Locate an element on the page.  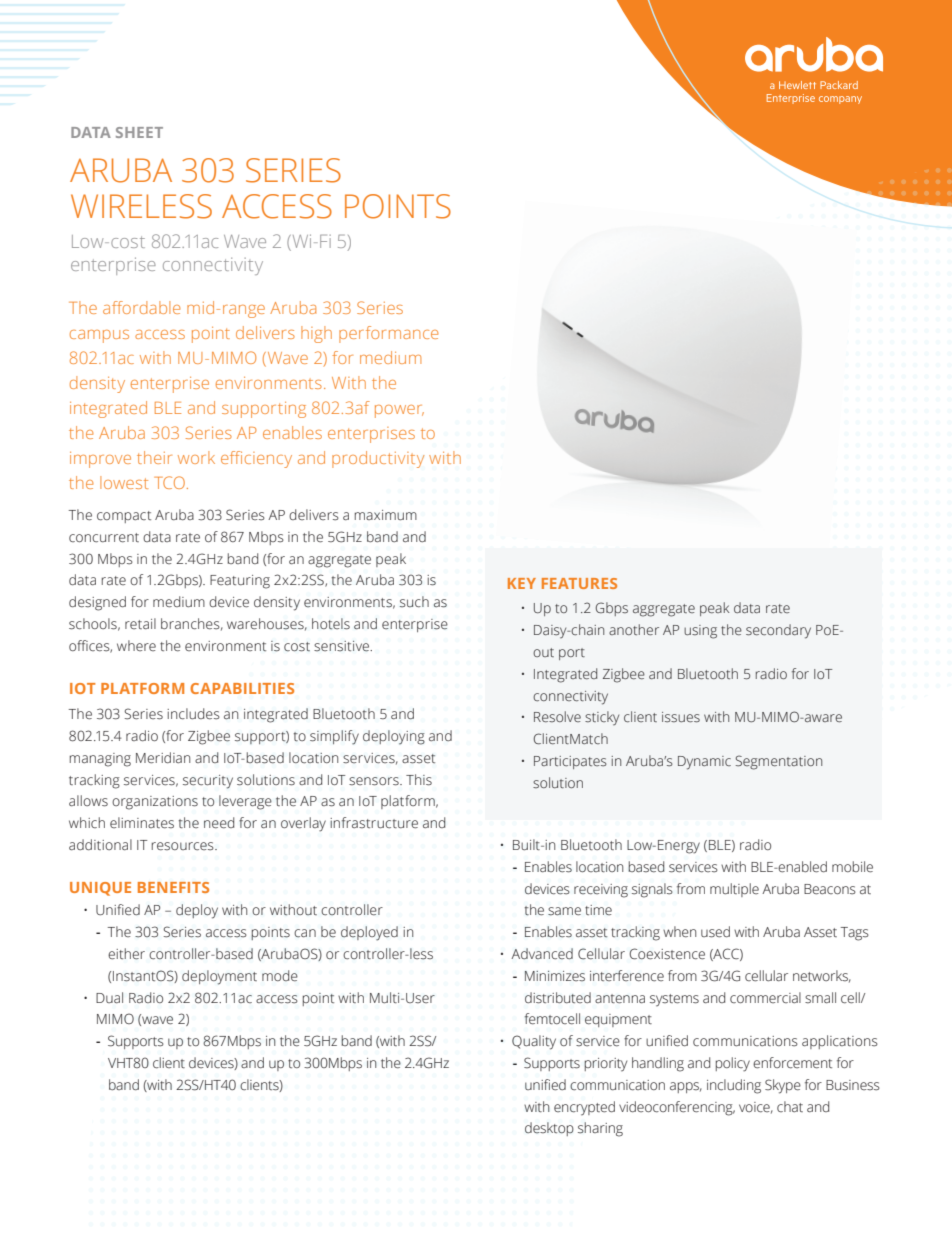
secondary is located at coordinates (778, 631).
